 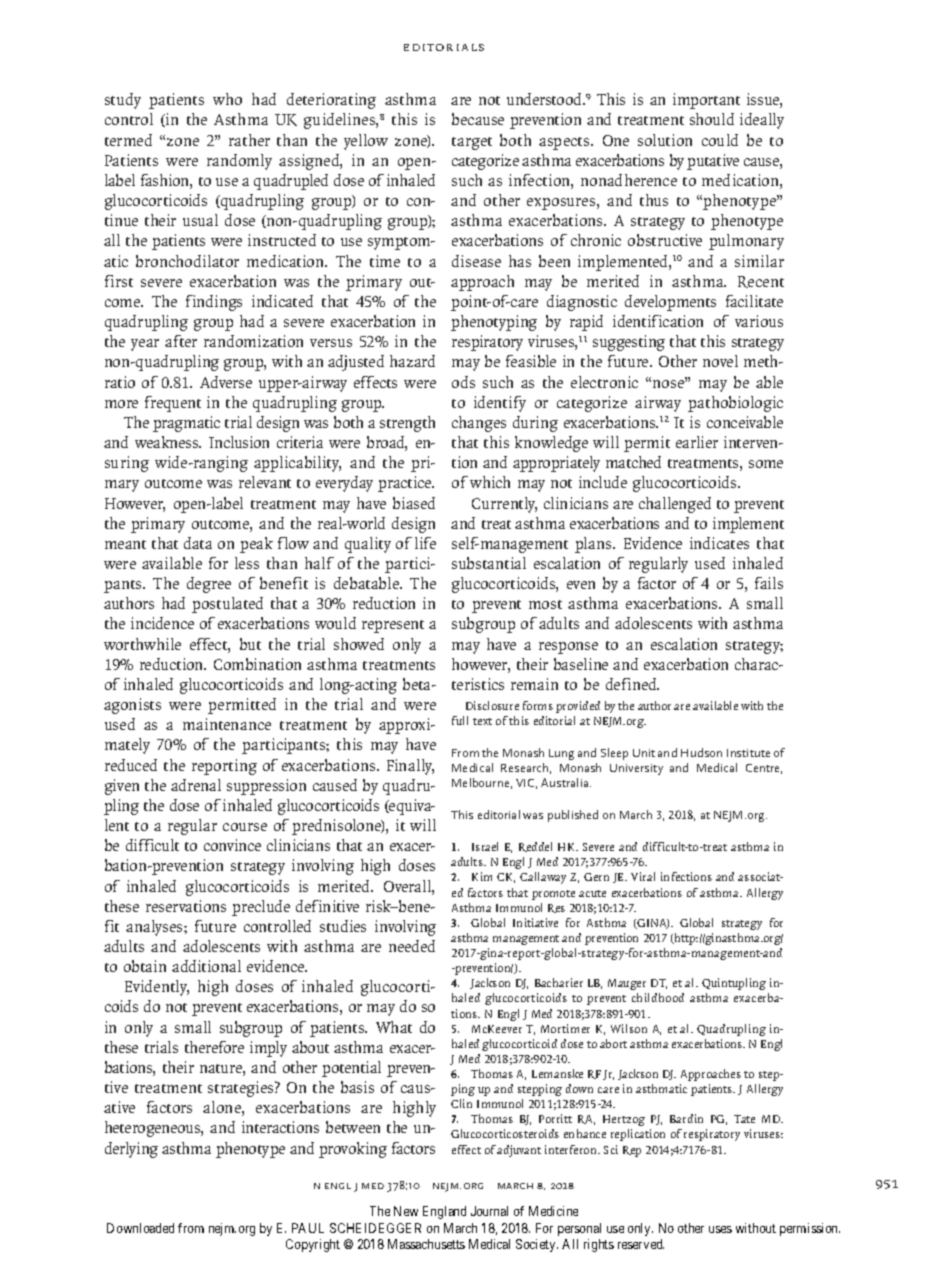 What do you see at coordinates (643, 876) in the image?
I see `Viral` at bounding box center [643, 876].
